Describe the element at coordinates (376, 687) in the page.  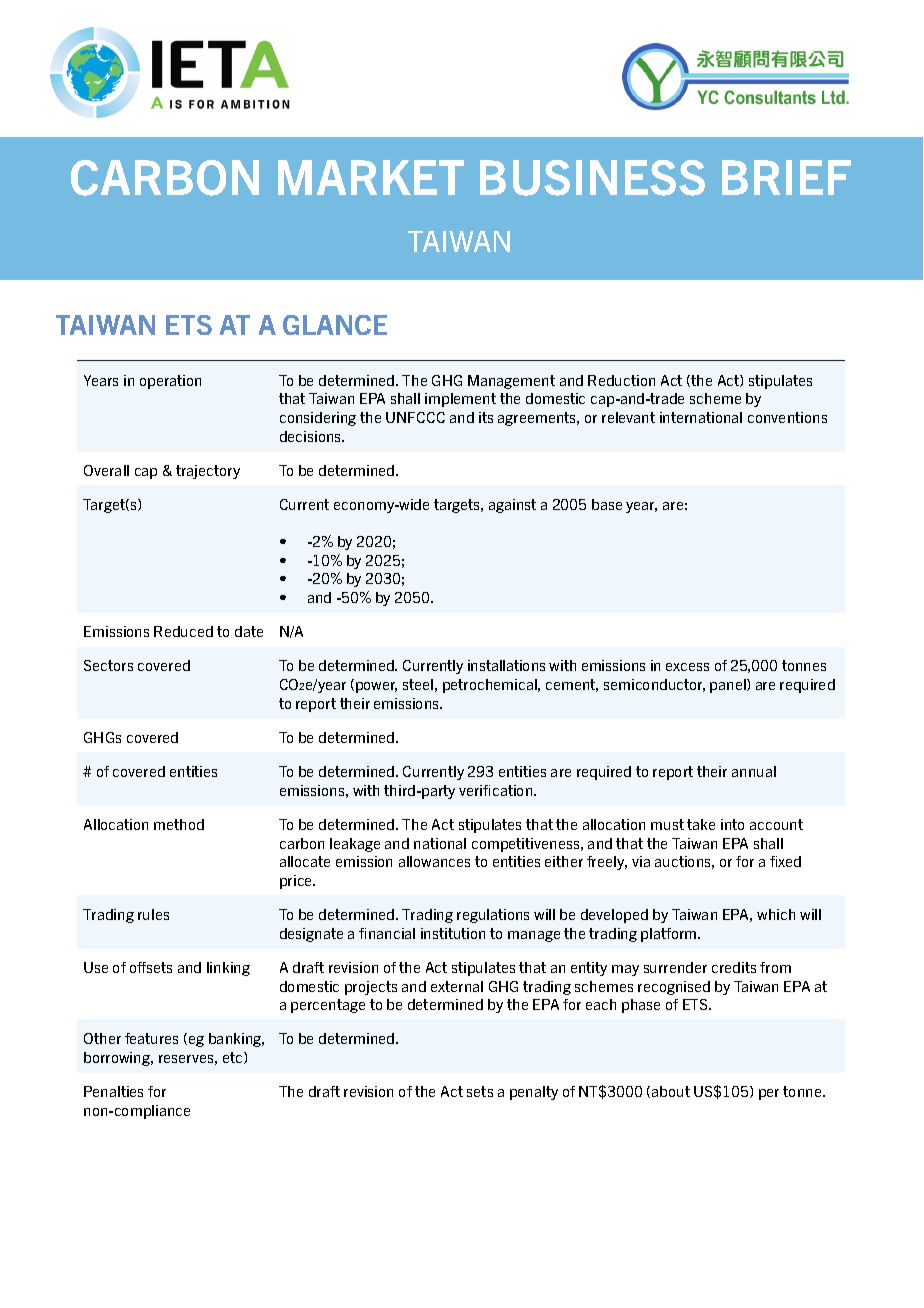
I see `power` at that location.
